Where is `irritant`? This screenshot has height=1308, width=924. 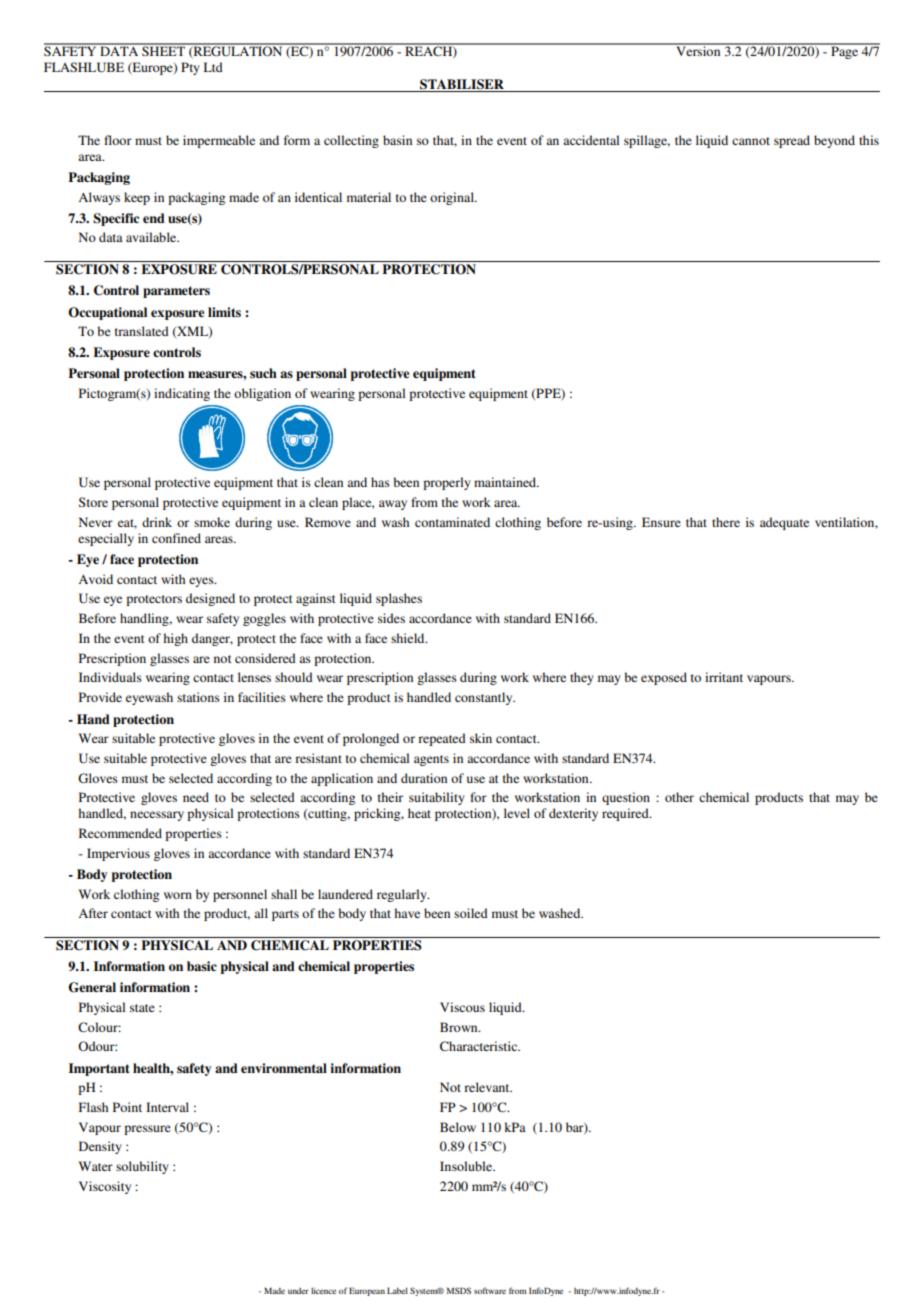
irritant is located at coordinates (724, 677).
